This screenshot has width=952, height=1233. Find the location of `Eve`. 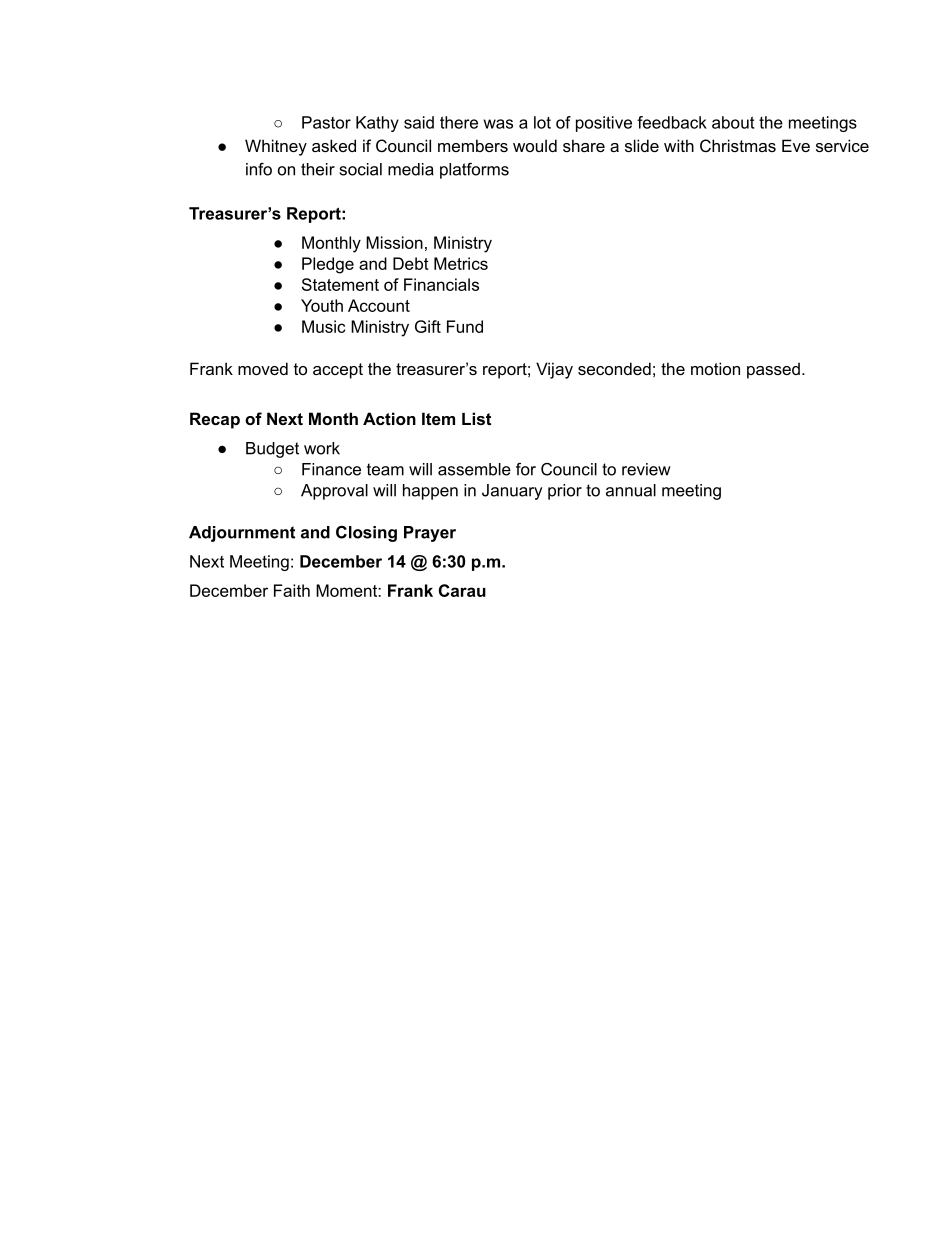

Eve is located at coordinates (796, 145).
